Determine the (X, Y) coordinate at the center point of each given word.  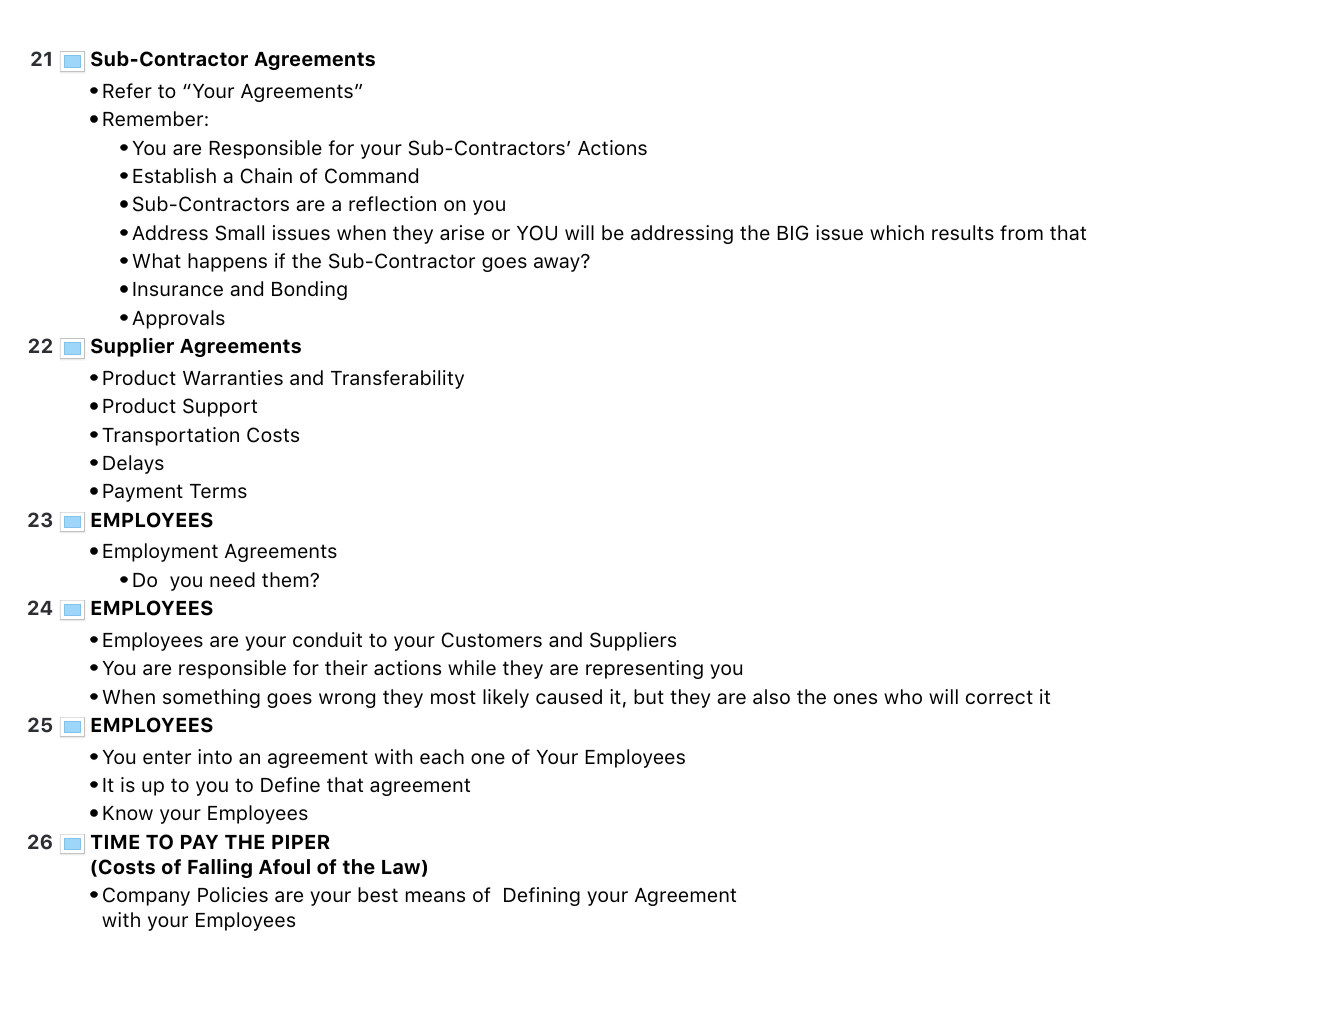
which (897, 232)
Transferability (397, 379)
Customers (492, 640)
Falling (220, 868)
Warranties (233, 377)
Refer (127, 90)
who (903, 696)
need (232, 579)
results (963, 232)
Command (371, 176)
